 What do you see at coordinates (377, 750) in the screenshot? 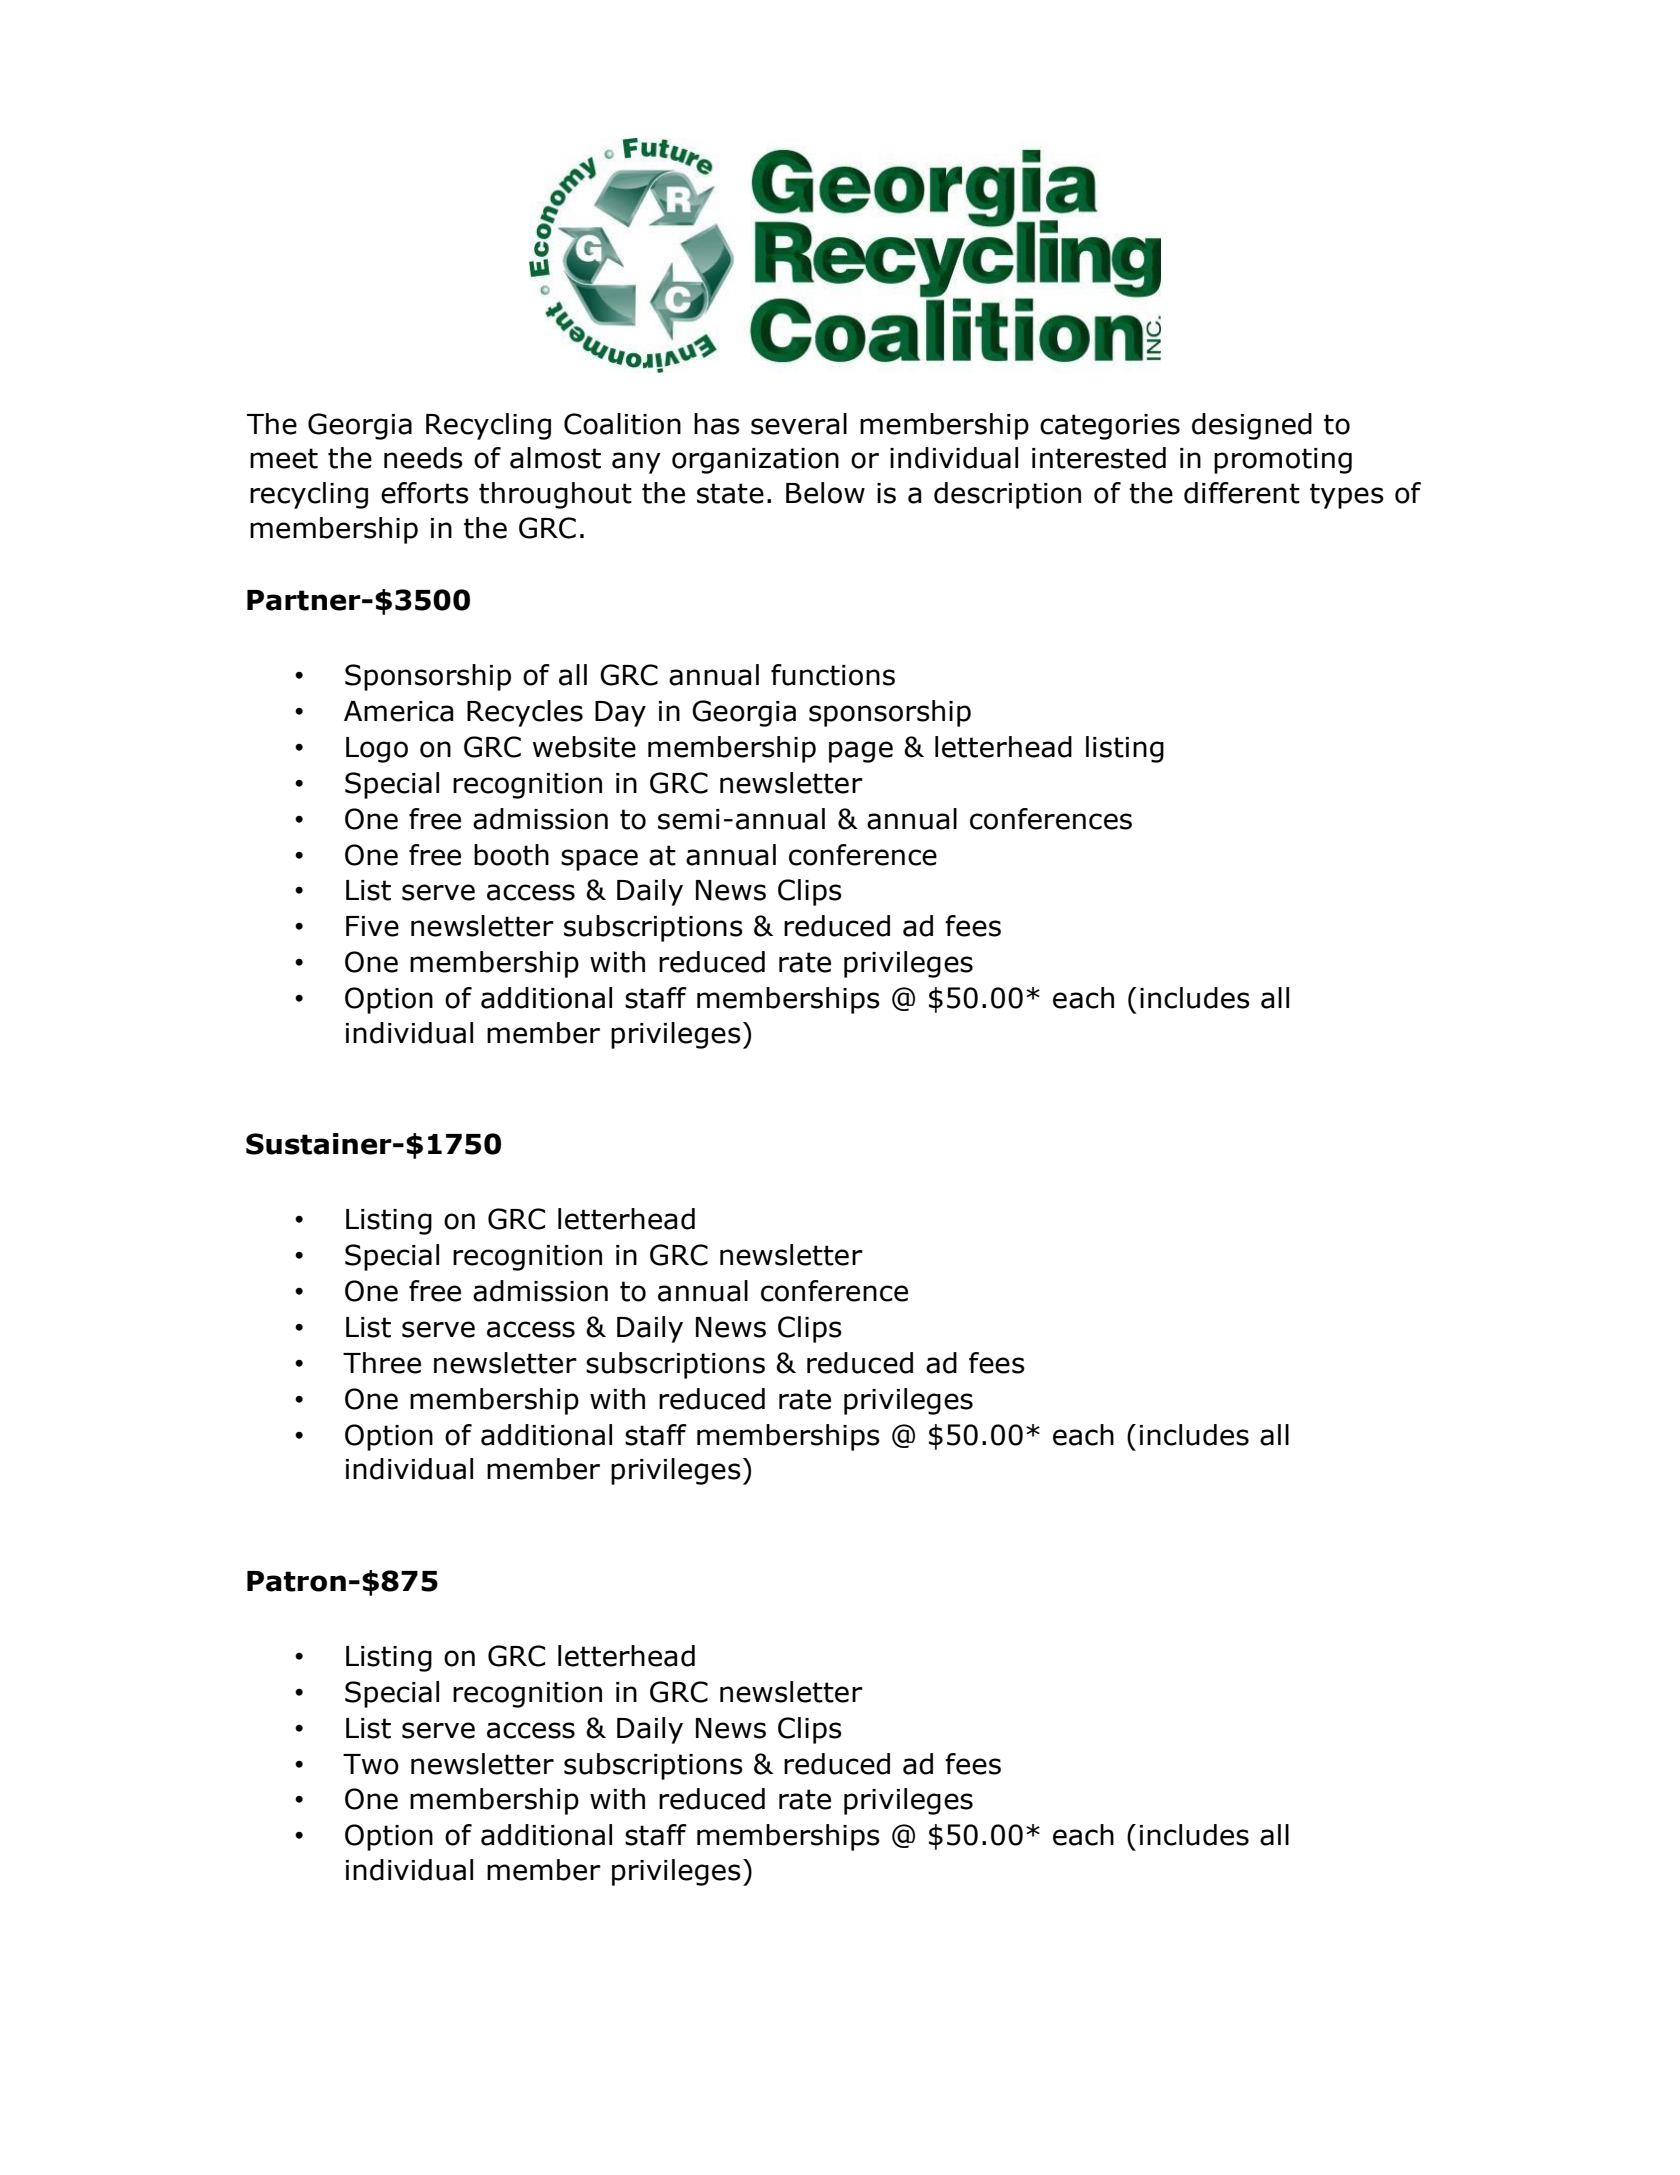
I see `Logo` at bounding box center [377, 750].
